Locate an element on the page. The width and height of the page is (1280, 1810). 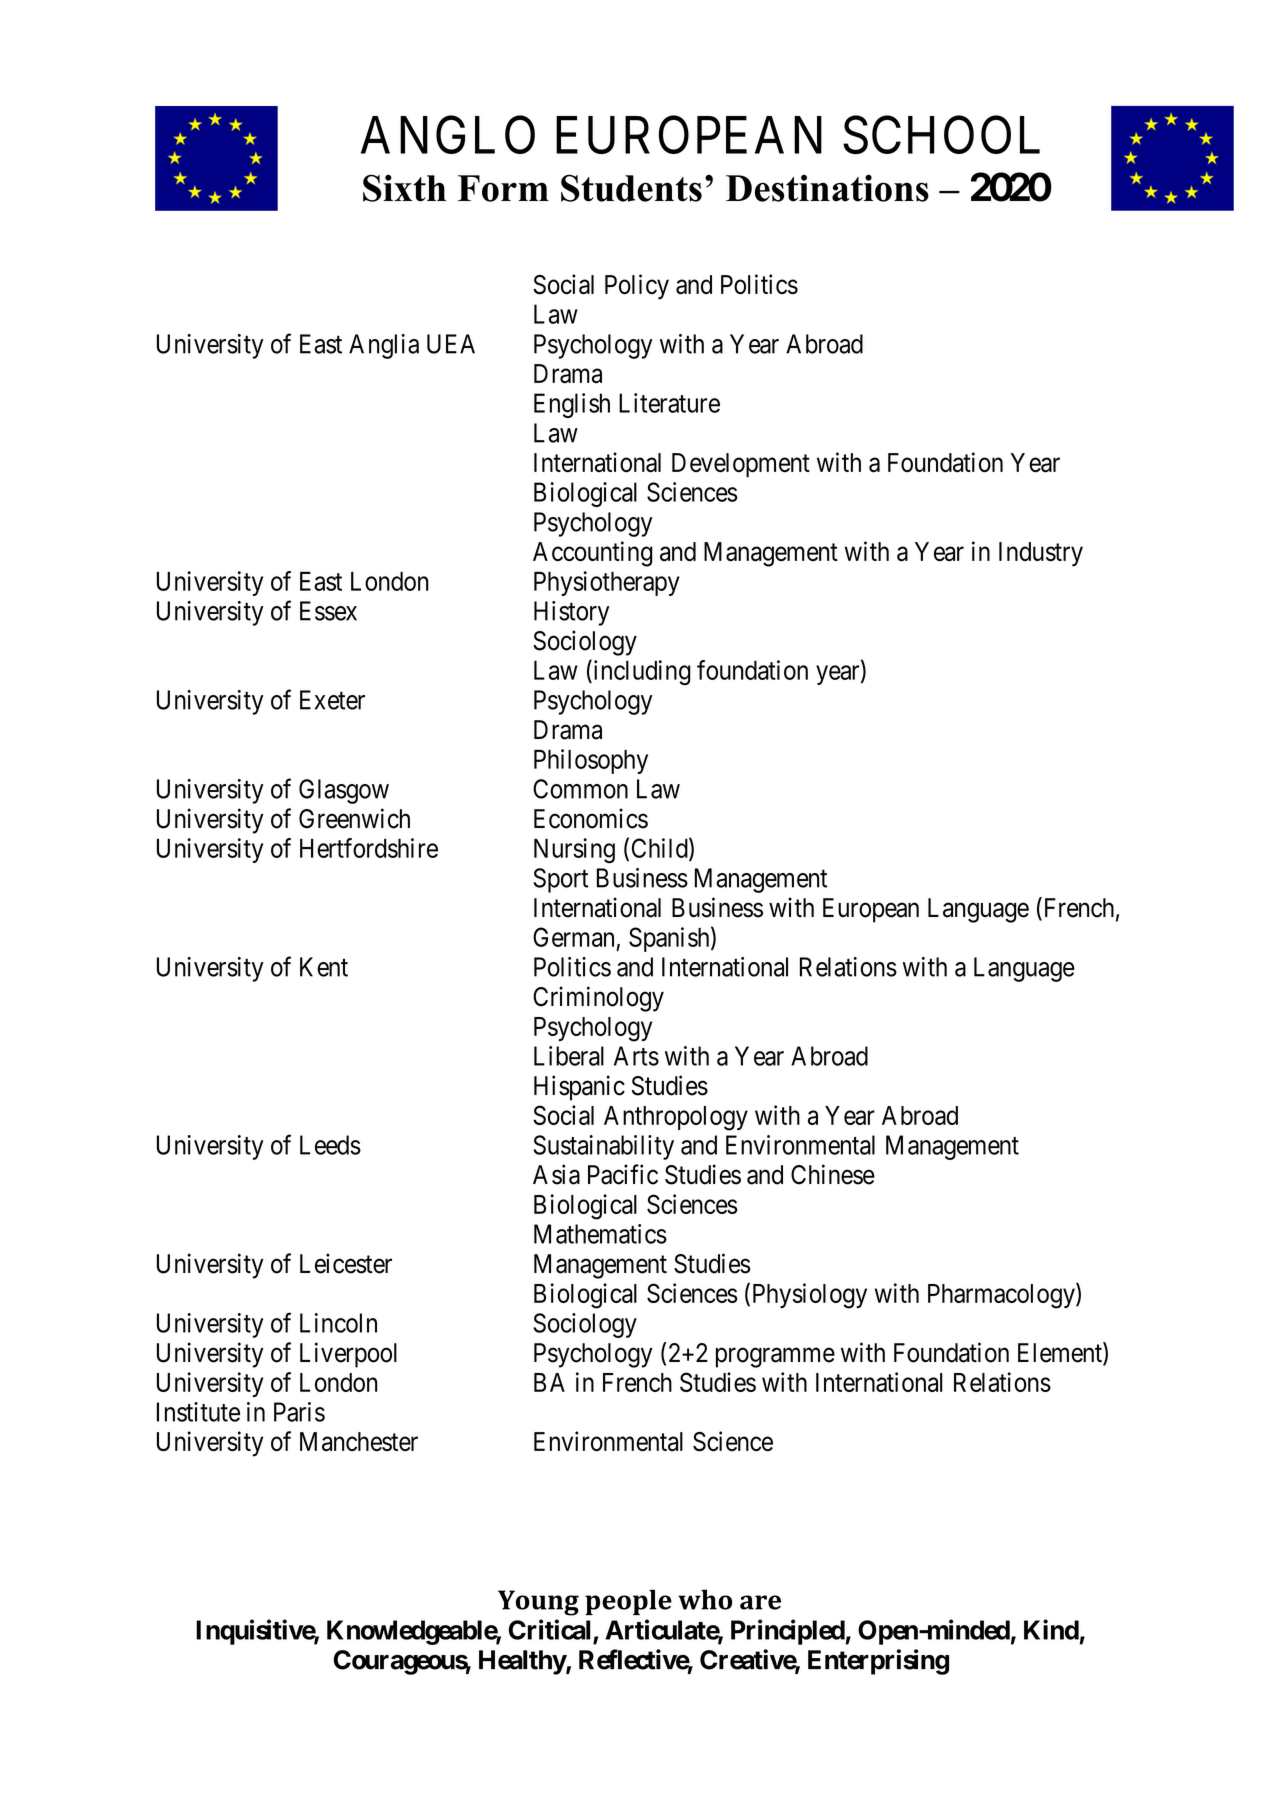
Chinese is located at coordinates (833, 1174).
